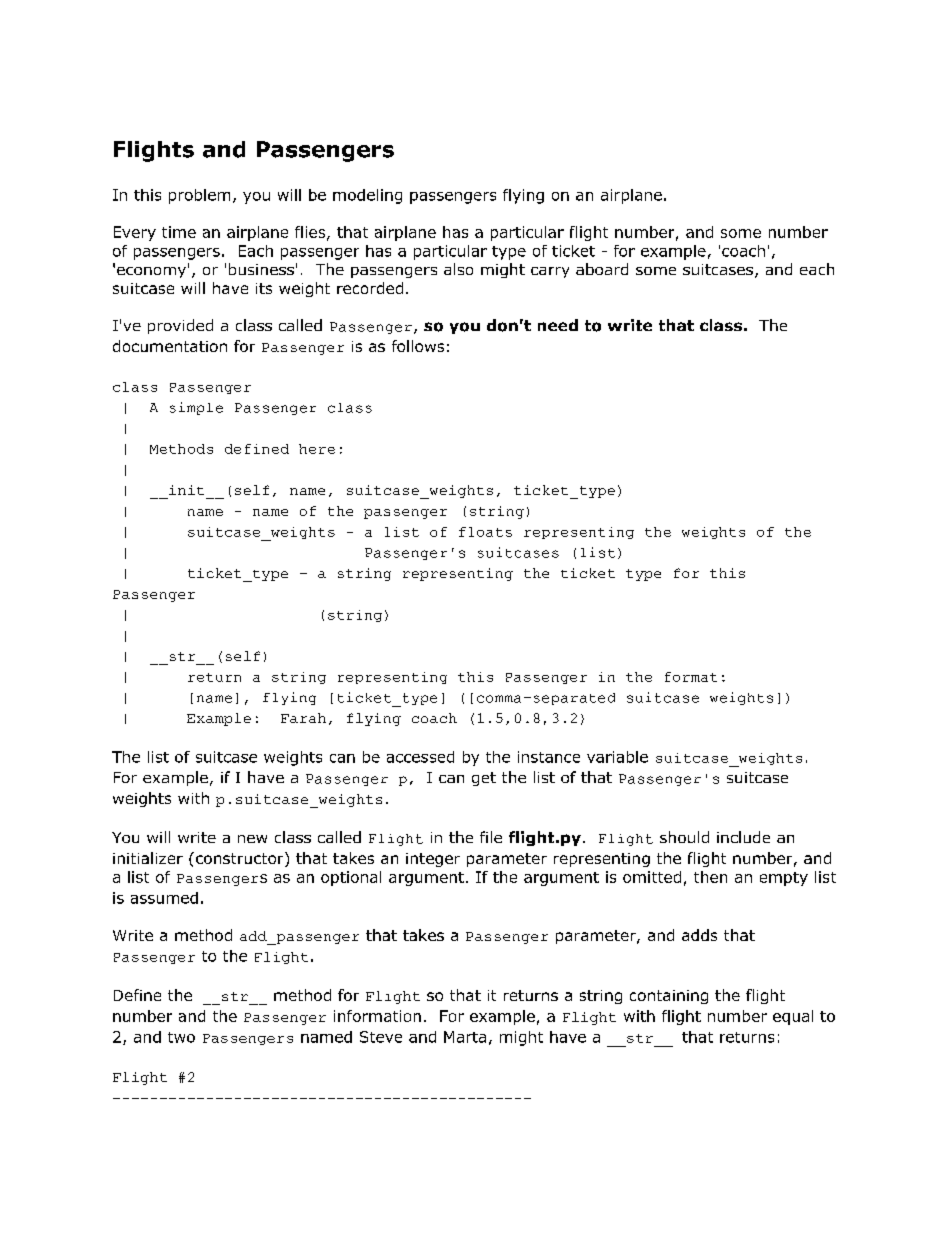  What do you see at coordinates (181, 1037) in the screenshot?
I see `two` at bounding box center [181, 1037].
